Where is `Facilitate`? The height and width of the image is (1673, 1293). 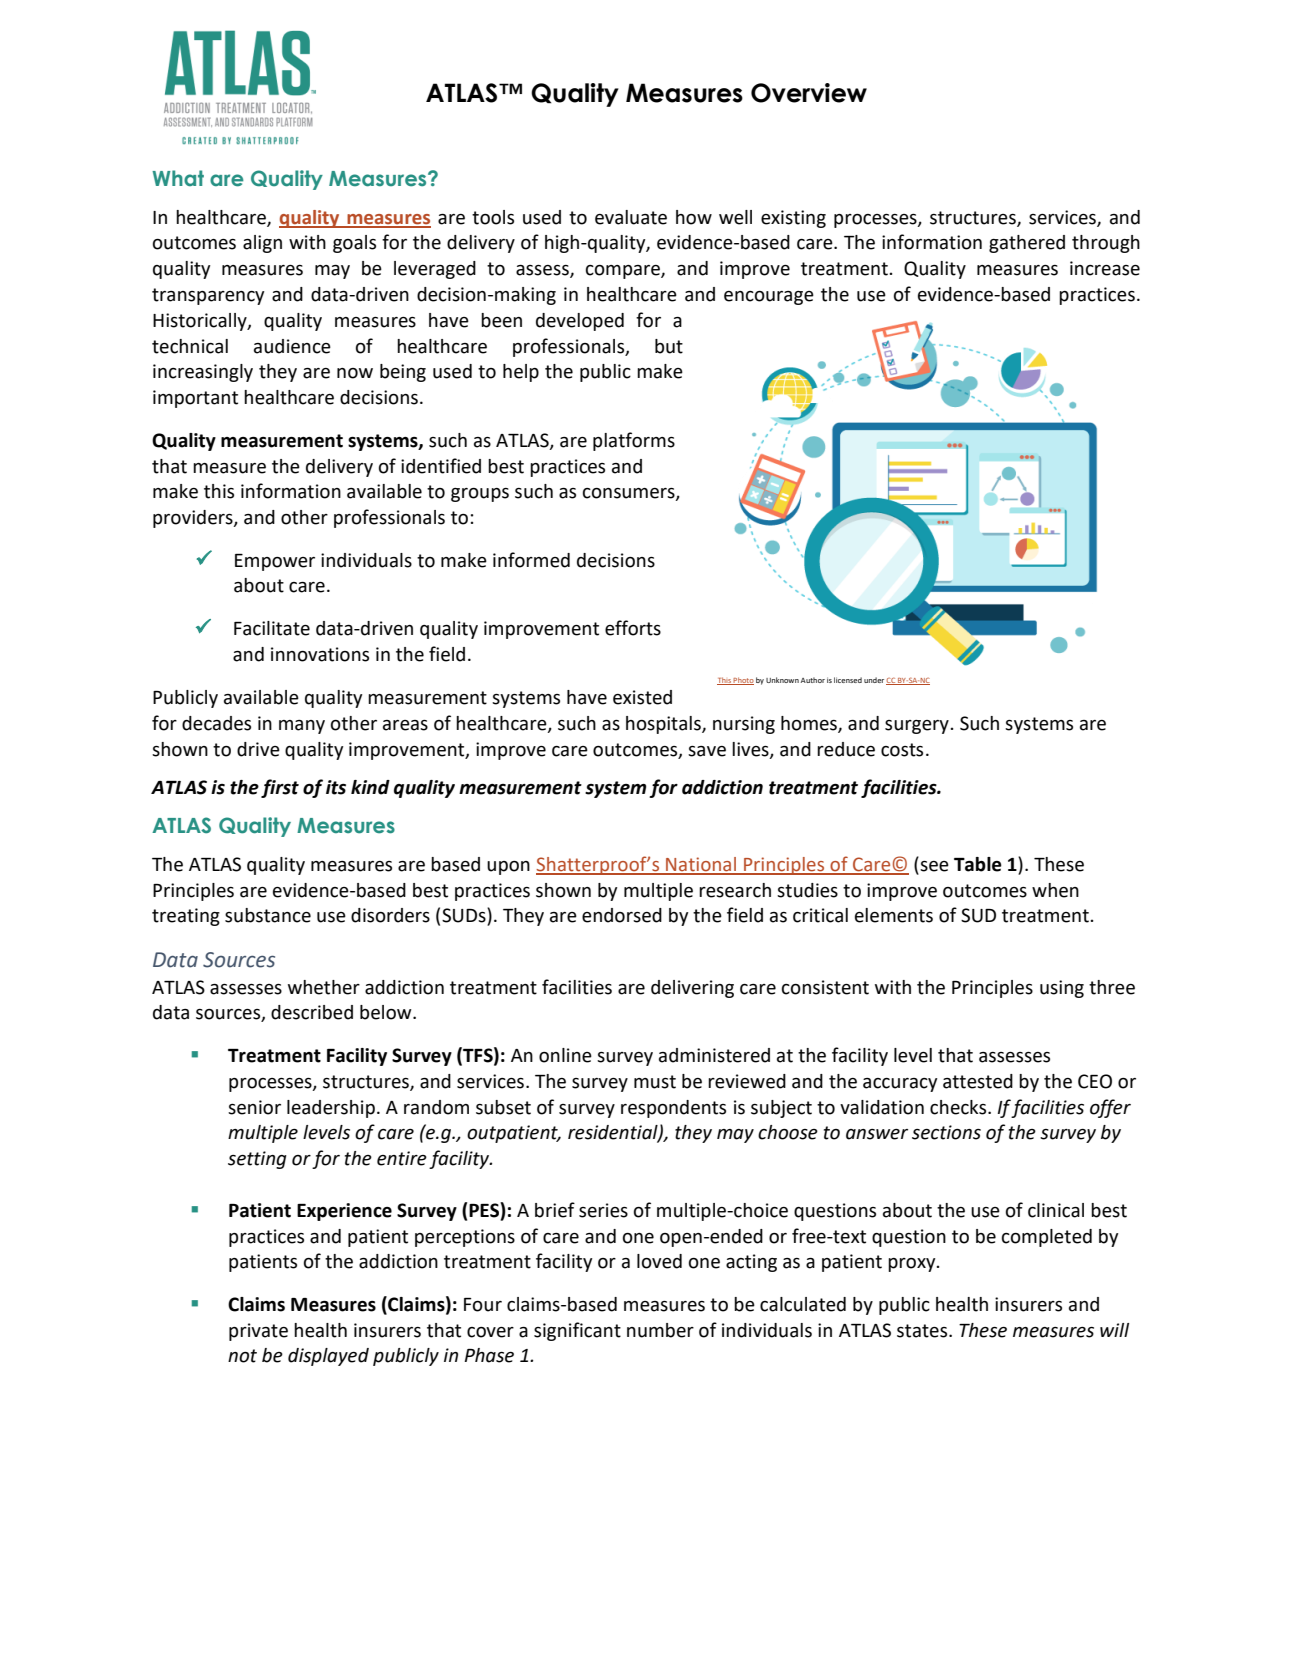 Facilitate is located at coordinates (272, 628).
